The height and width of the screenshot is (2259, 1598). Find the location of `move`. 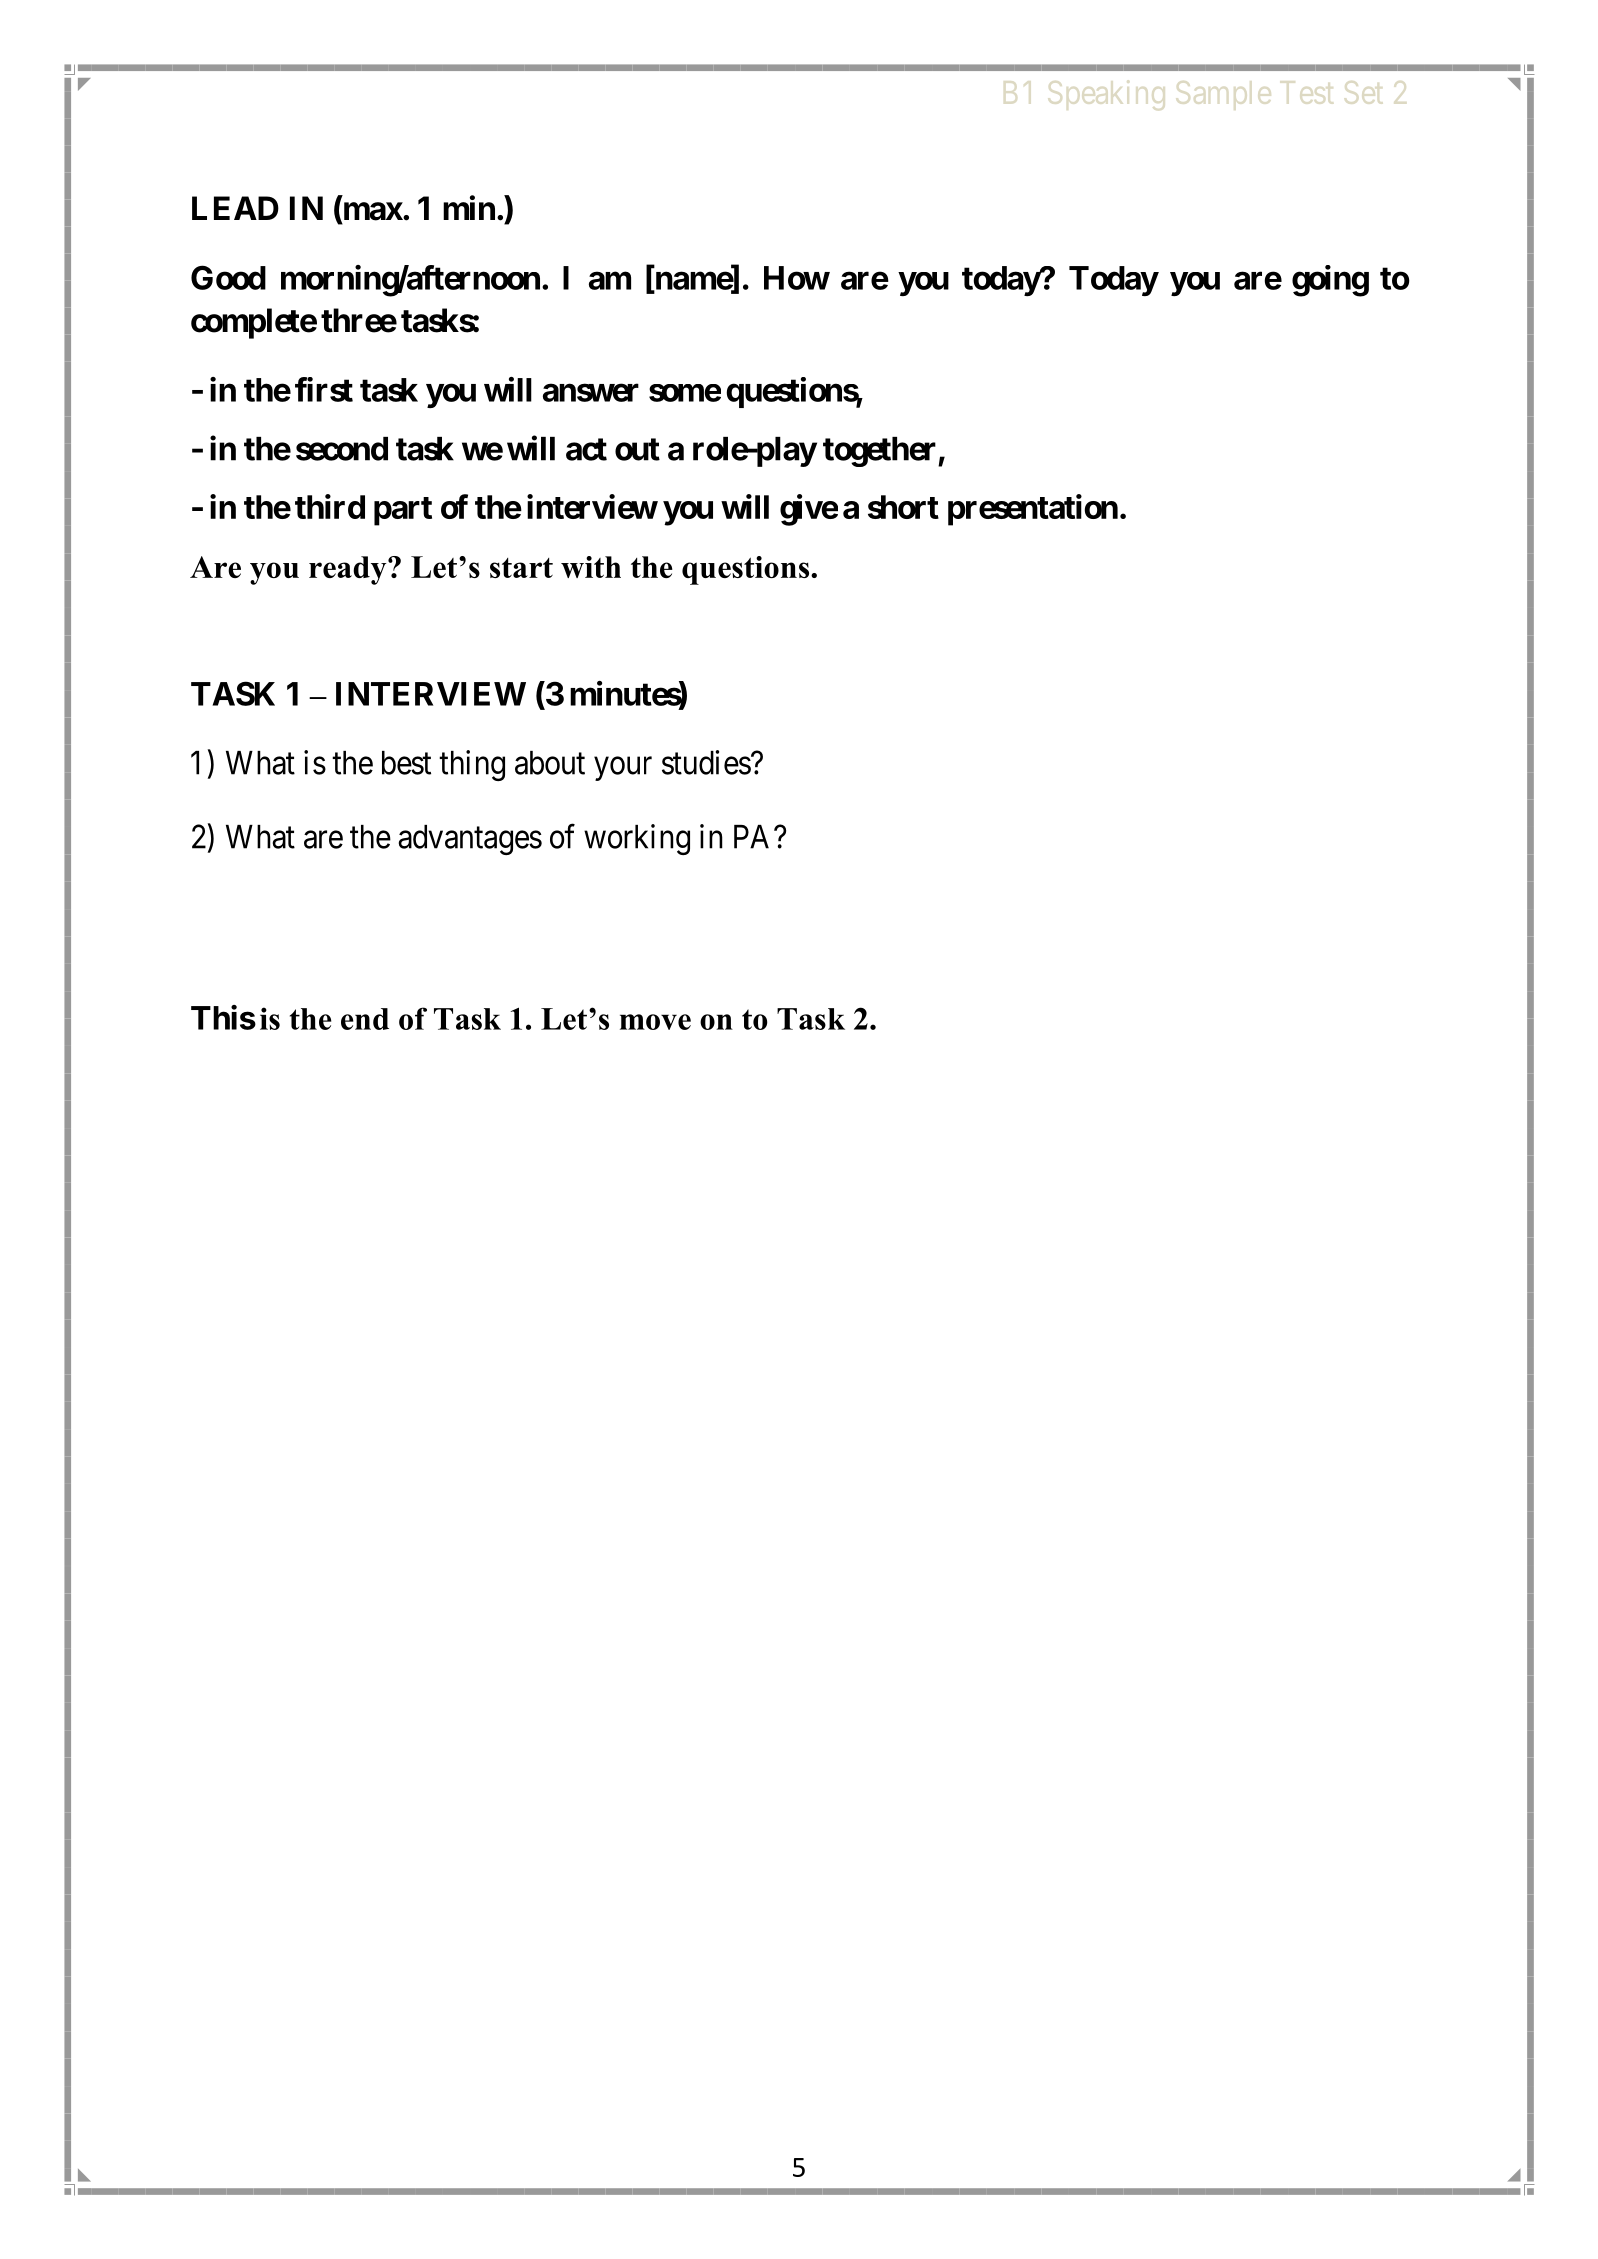

move is located at coordinates (655, 1022).
